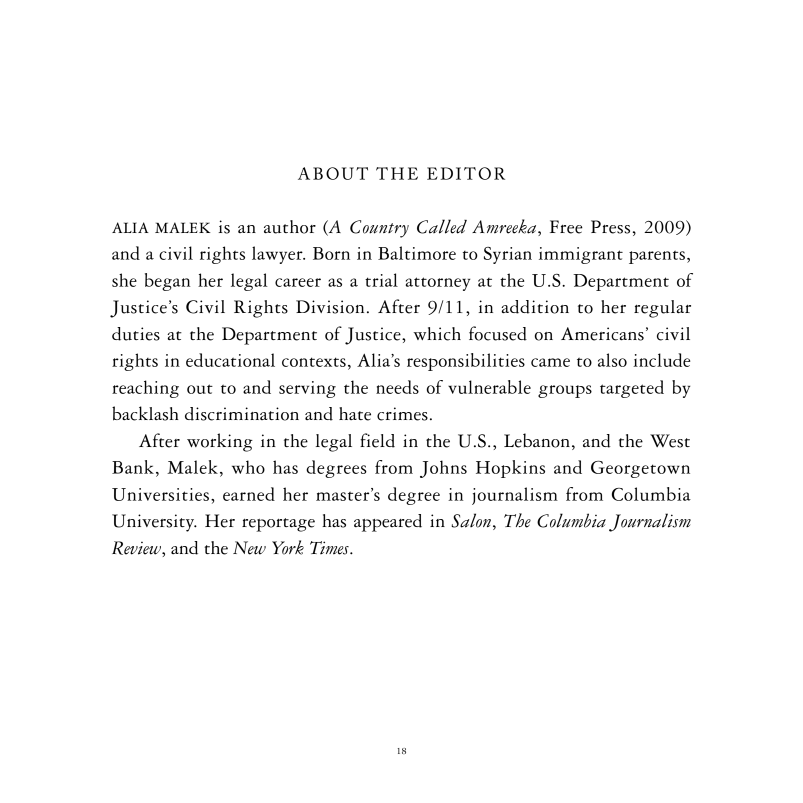  I want to click on author, so click(290, 227).
